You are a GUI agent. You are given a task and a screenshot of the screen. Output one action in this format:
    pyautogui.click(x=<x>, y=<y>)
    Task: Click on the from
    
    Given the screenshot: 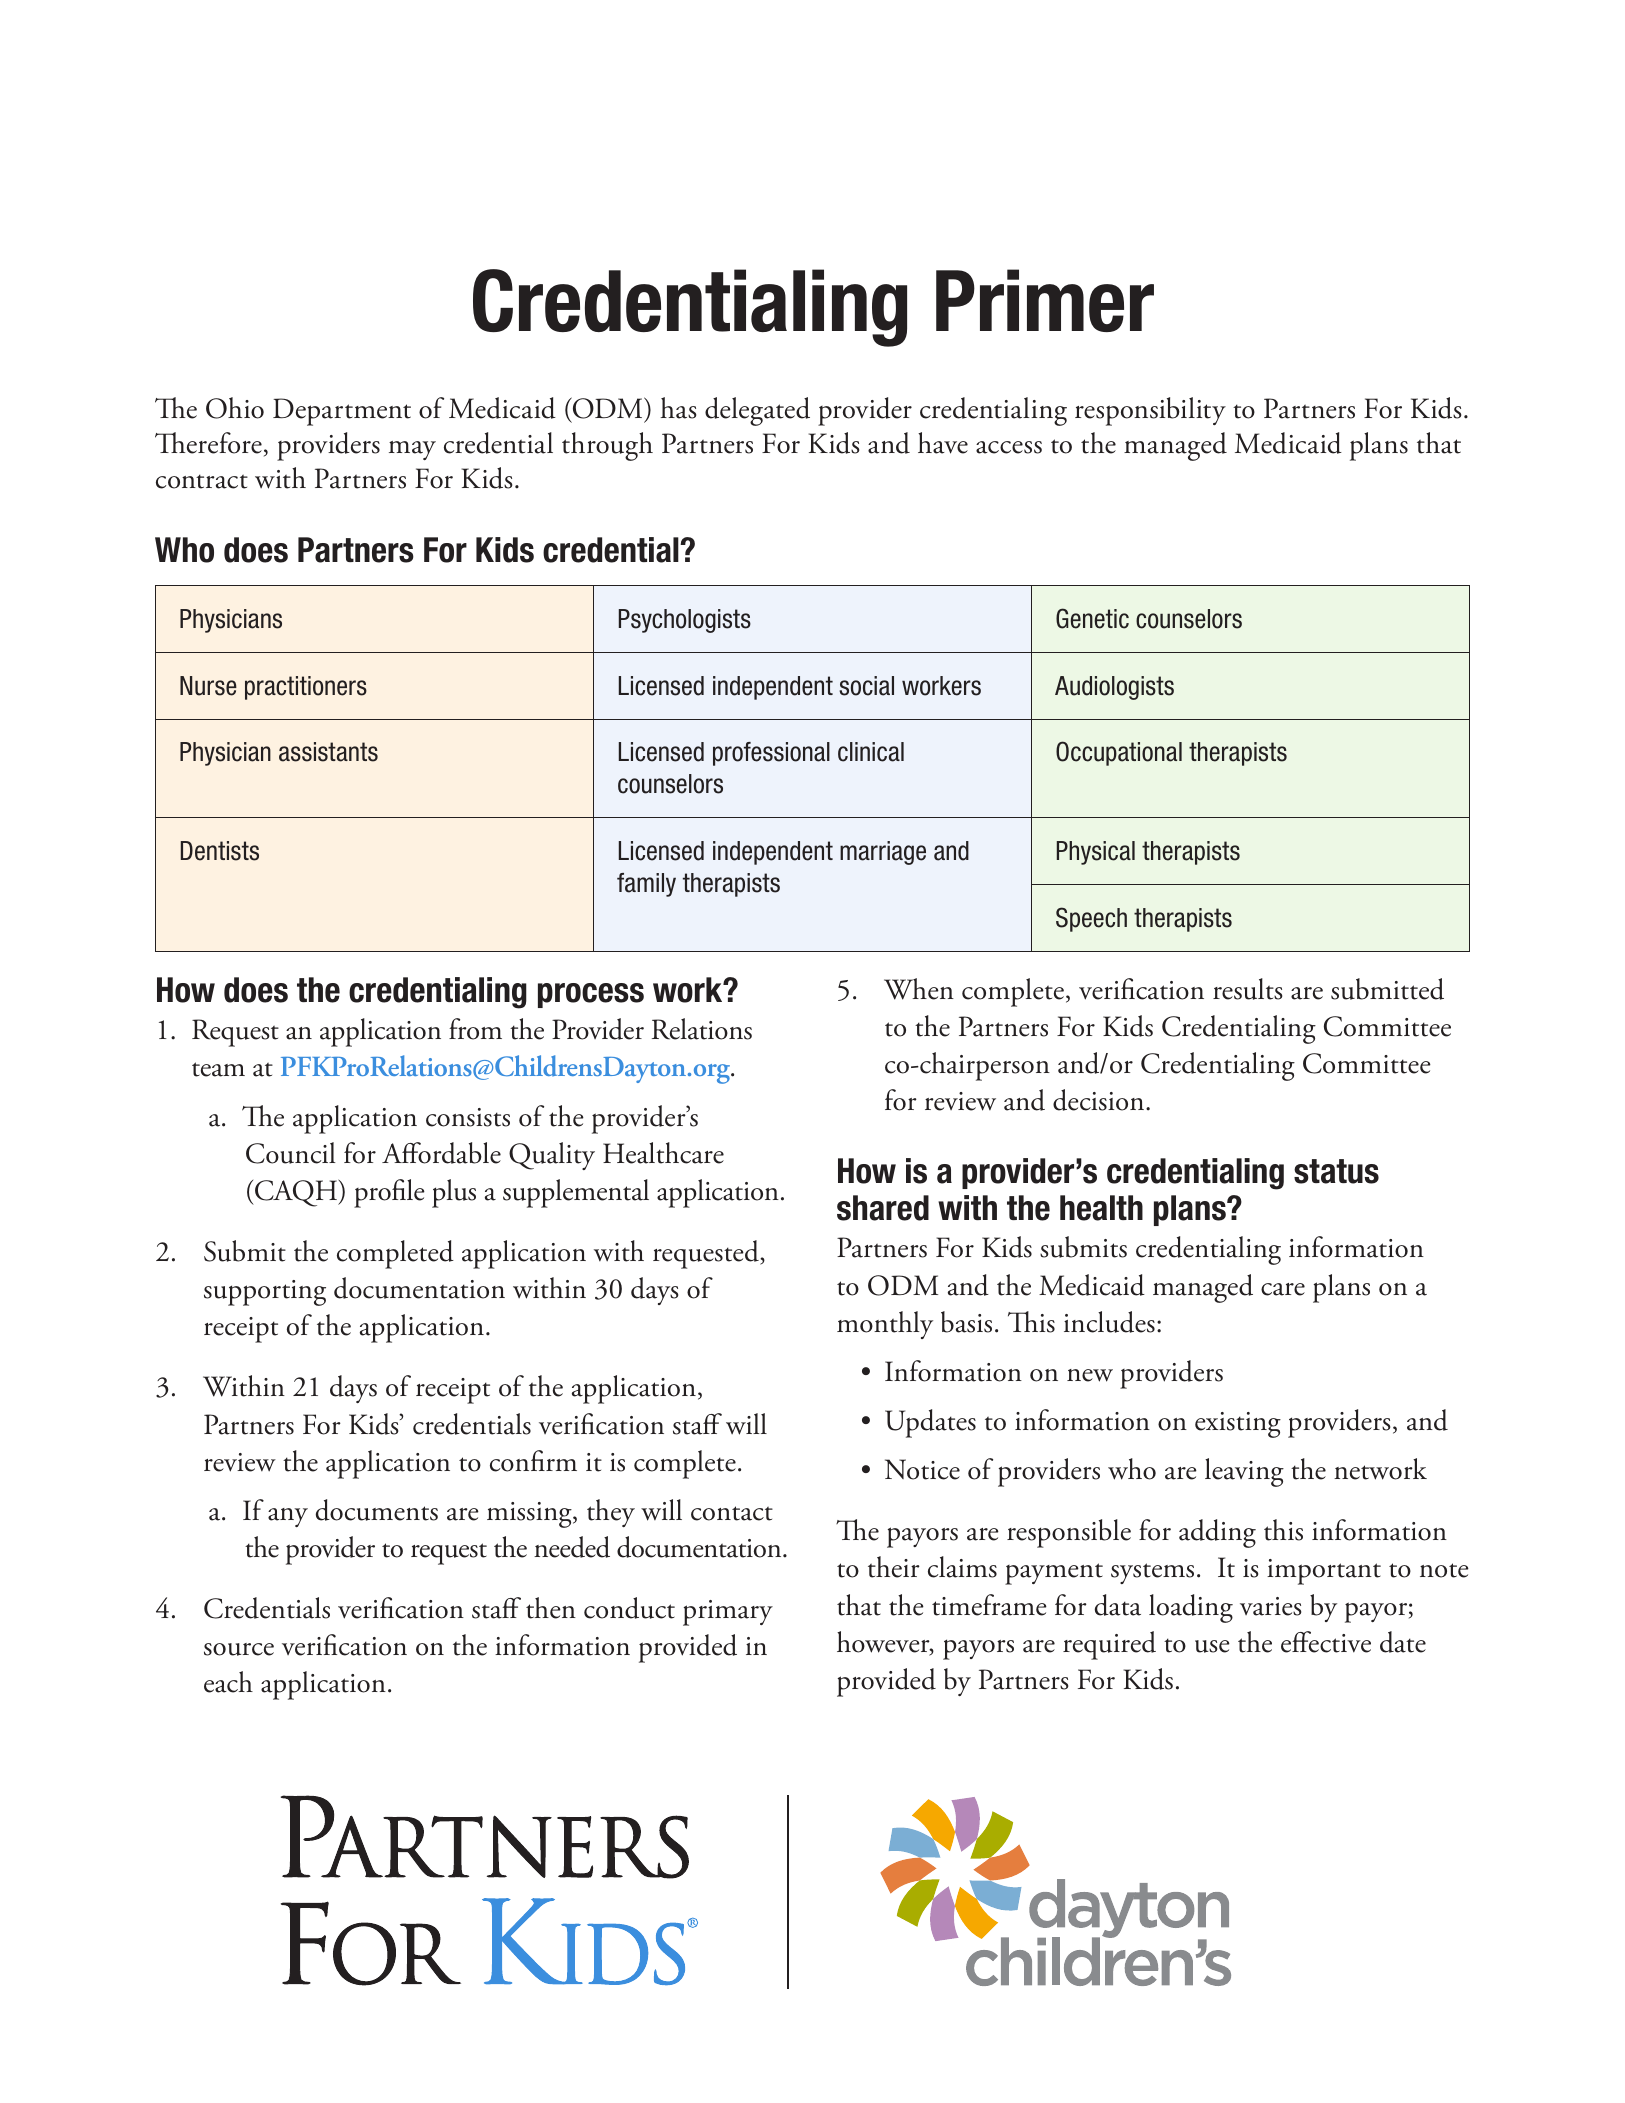 What is the action you would take?
    pyautogui.click(x=475, y=1029)
